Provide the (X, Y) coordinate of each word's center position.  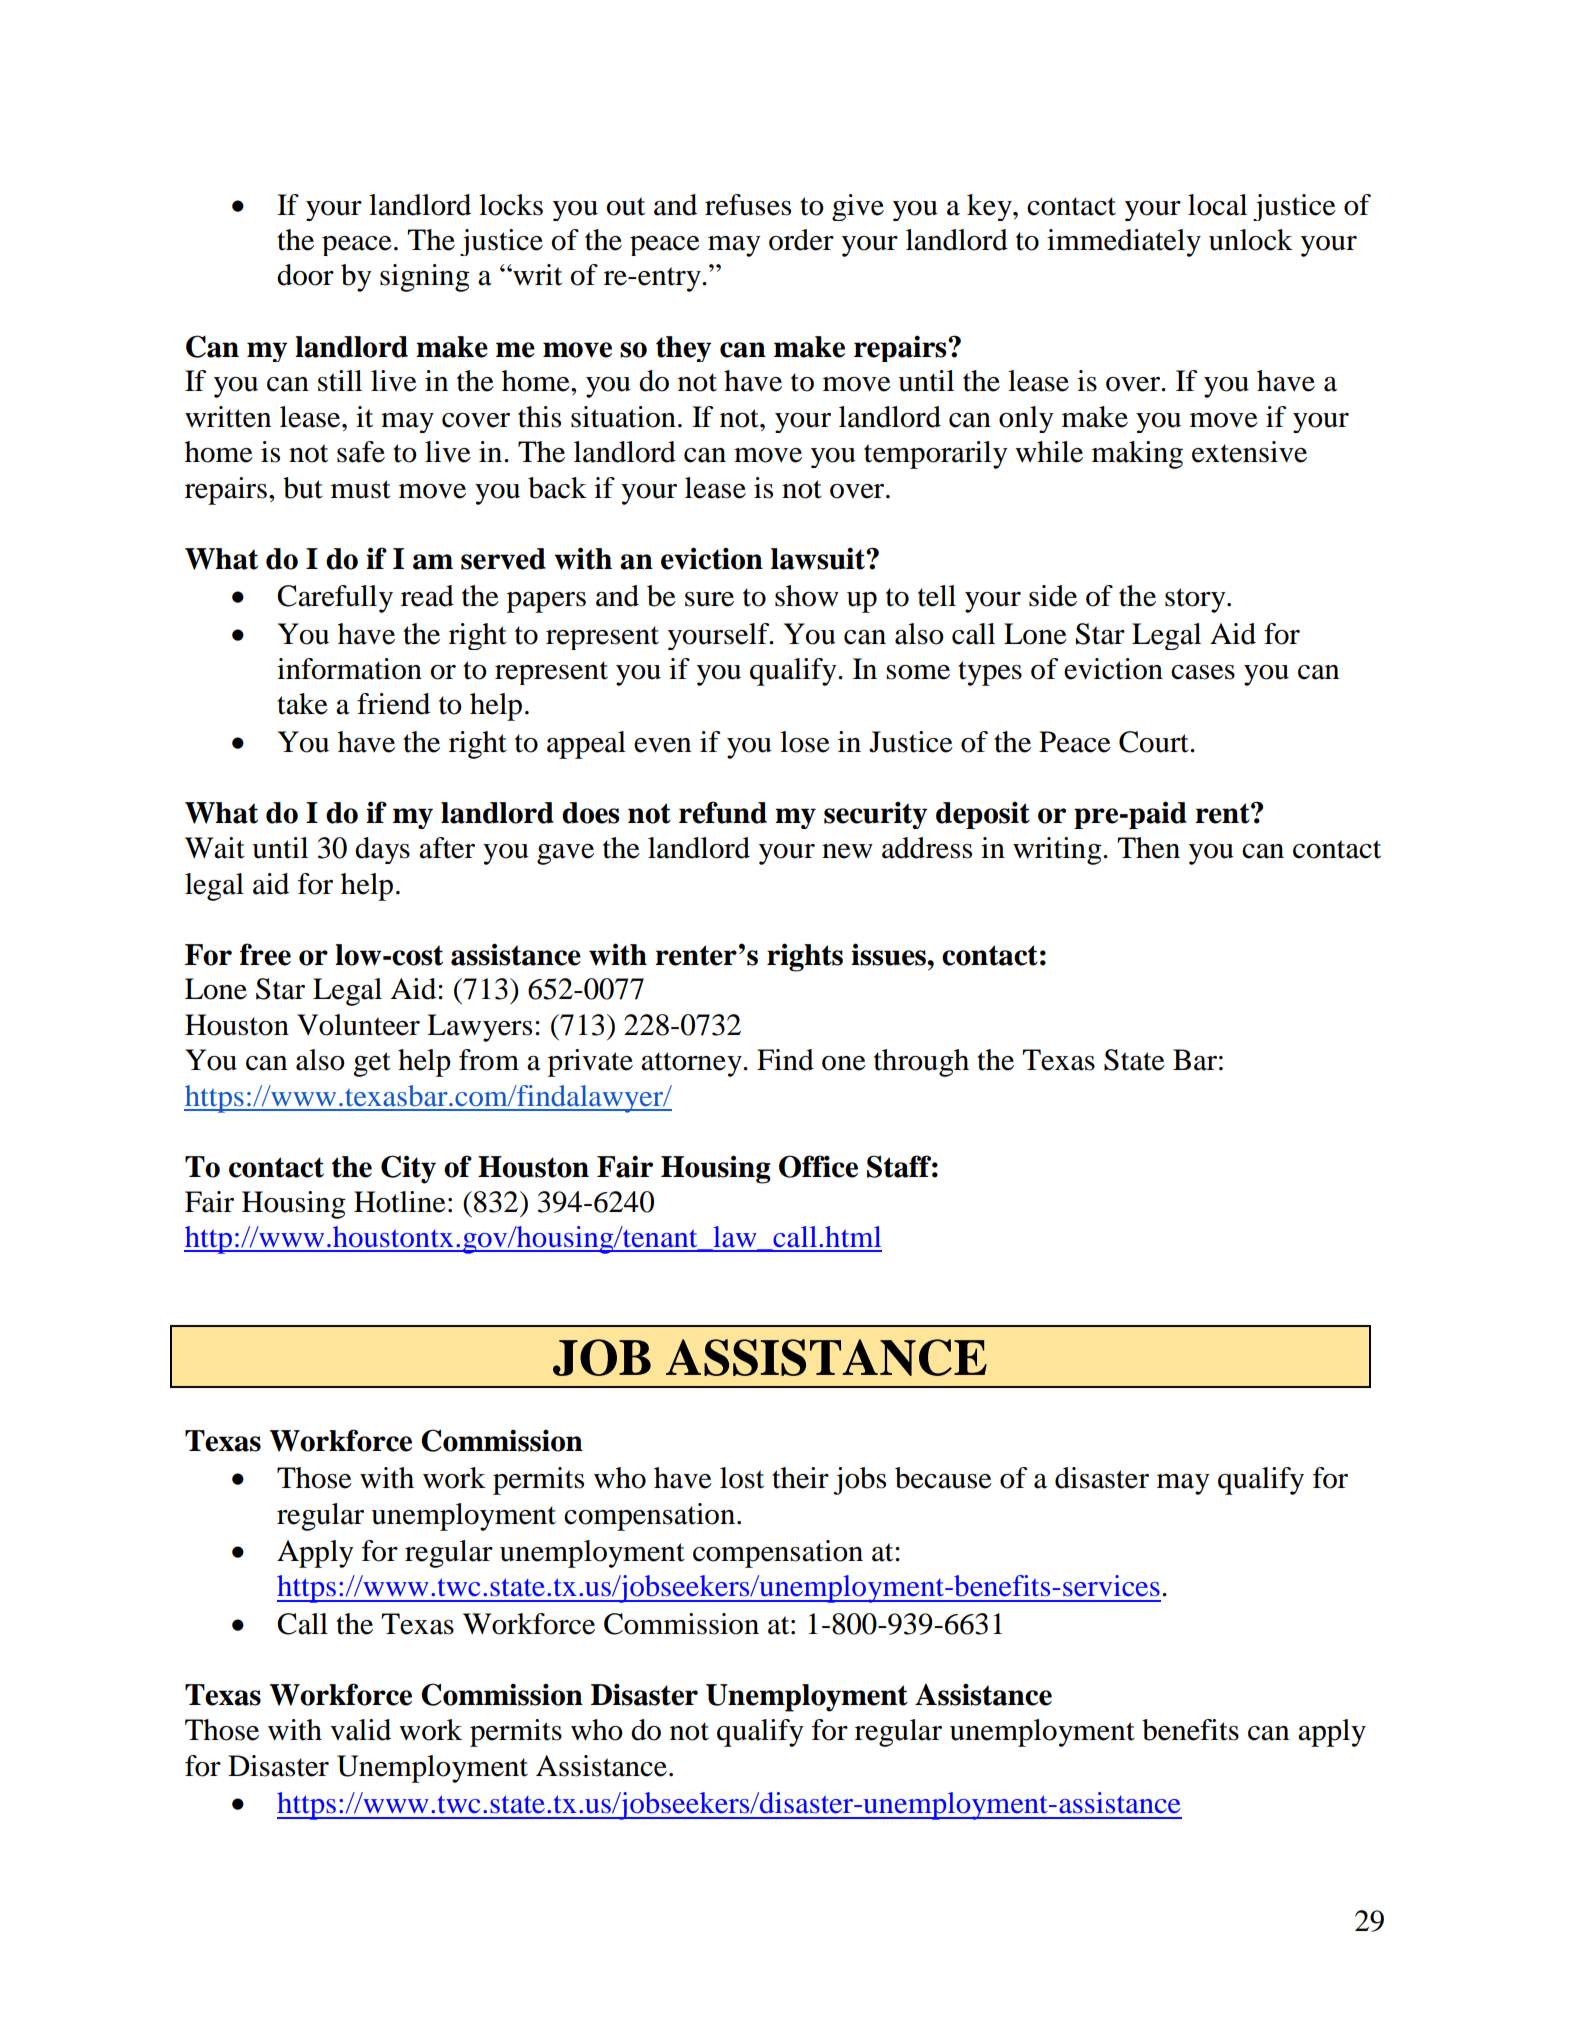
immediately (1124, 243)
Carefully (335, 599)
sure (709, 599)
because (943, 1478)
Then (1148, 848)
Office (818, 1166)
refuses (748, 205)
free (265, 954)
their (800, 1478)
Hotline (400, 1202)
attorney (692, 1064)
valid (360, 1730)
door (305, 275)
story (1196, 600)
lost (742, 1478)
